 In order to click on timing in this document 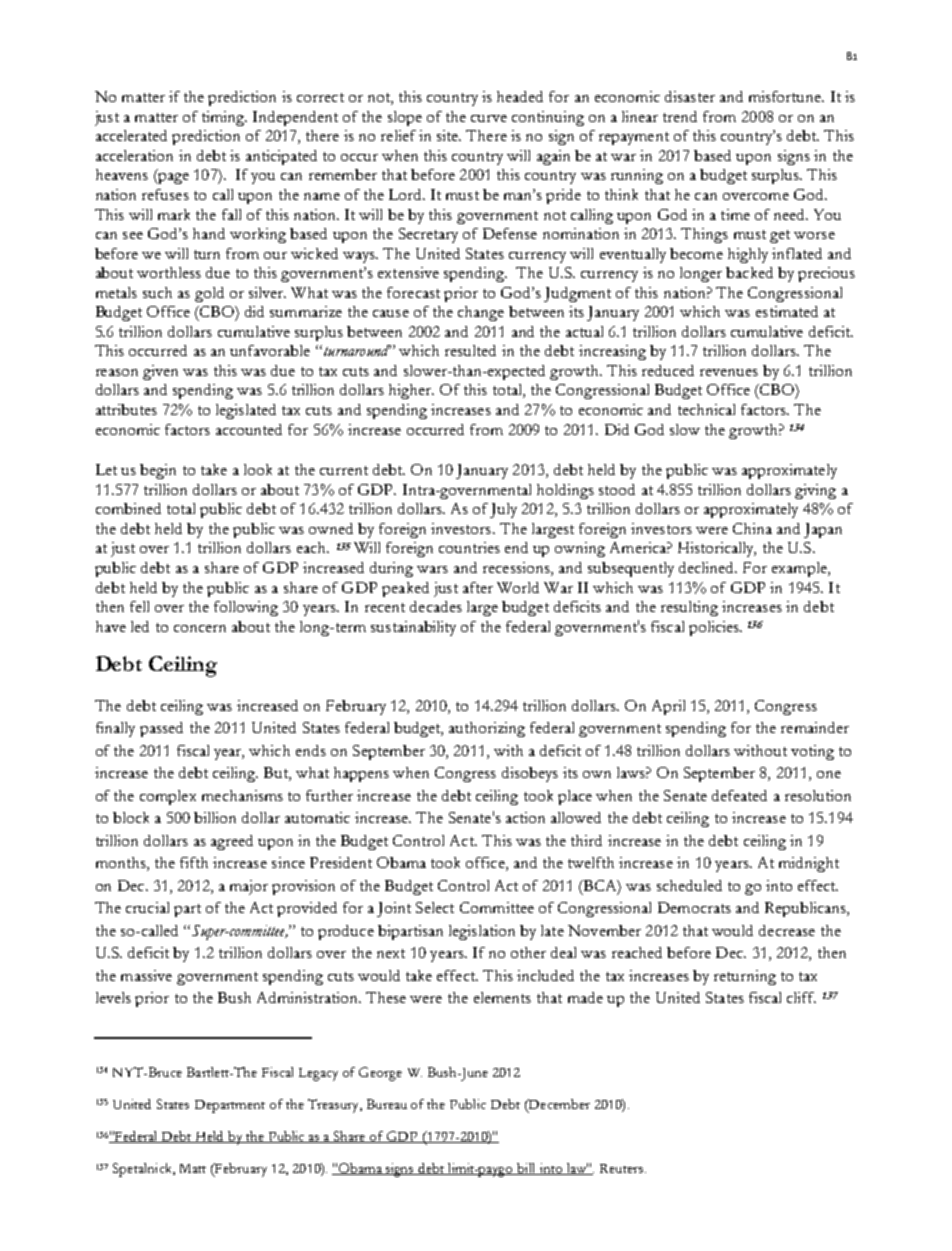, I will do `click(224, 118)`.
